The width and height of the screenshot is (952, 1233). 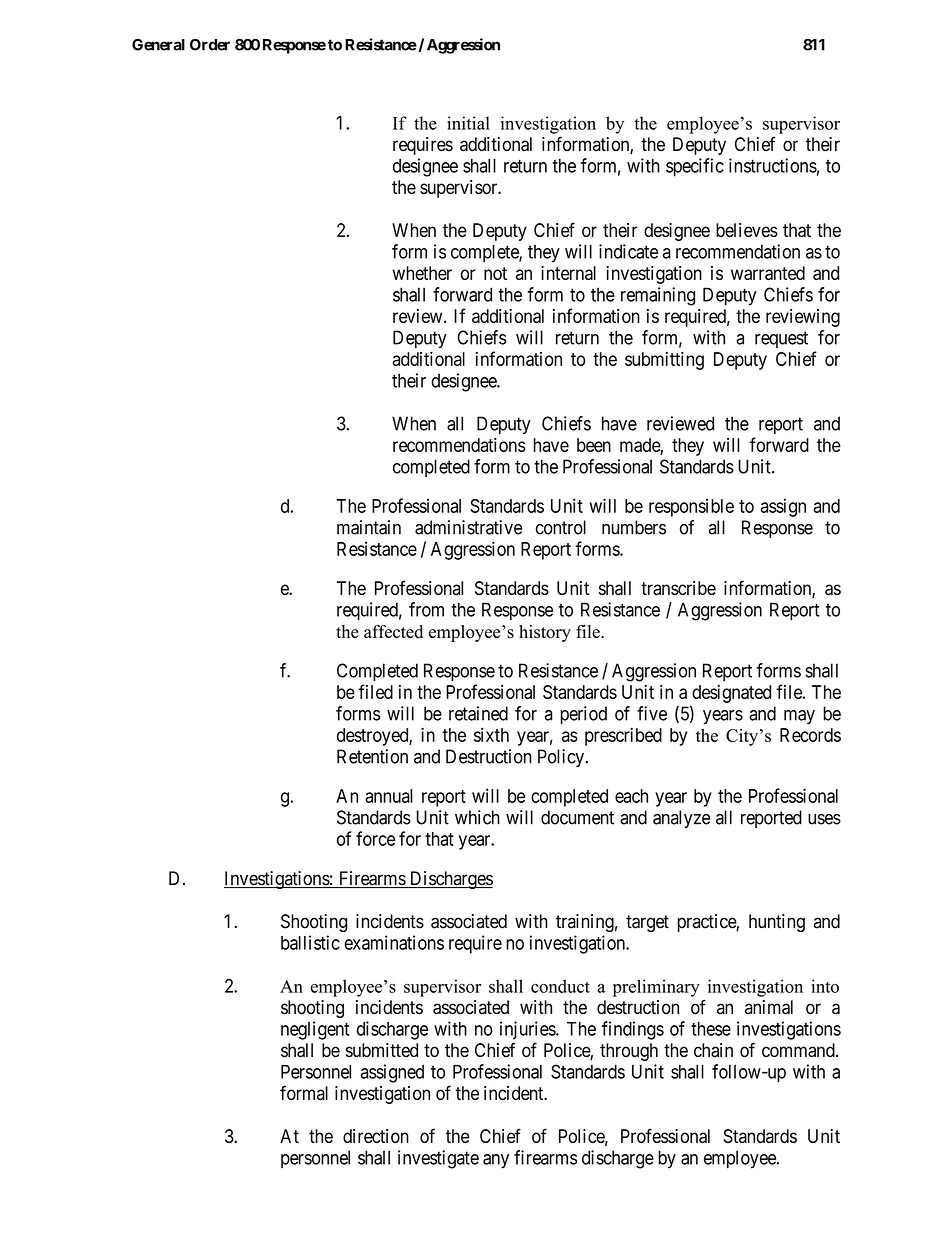 I want to click on Order, so click(x=210, y=45).
